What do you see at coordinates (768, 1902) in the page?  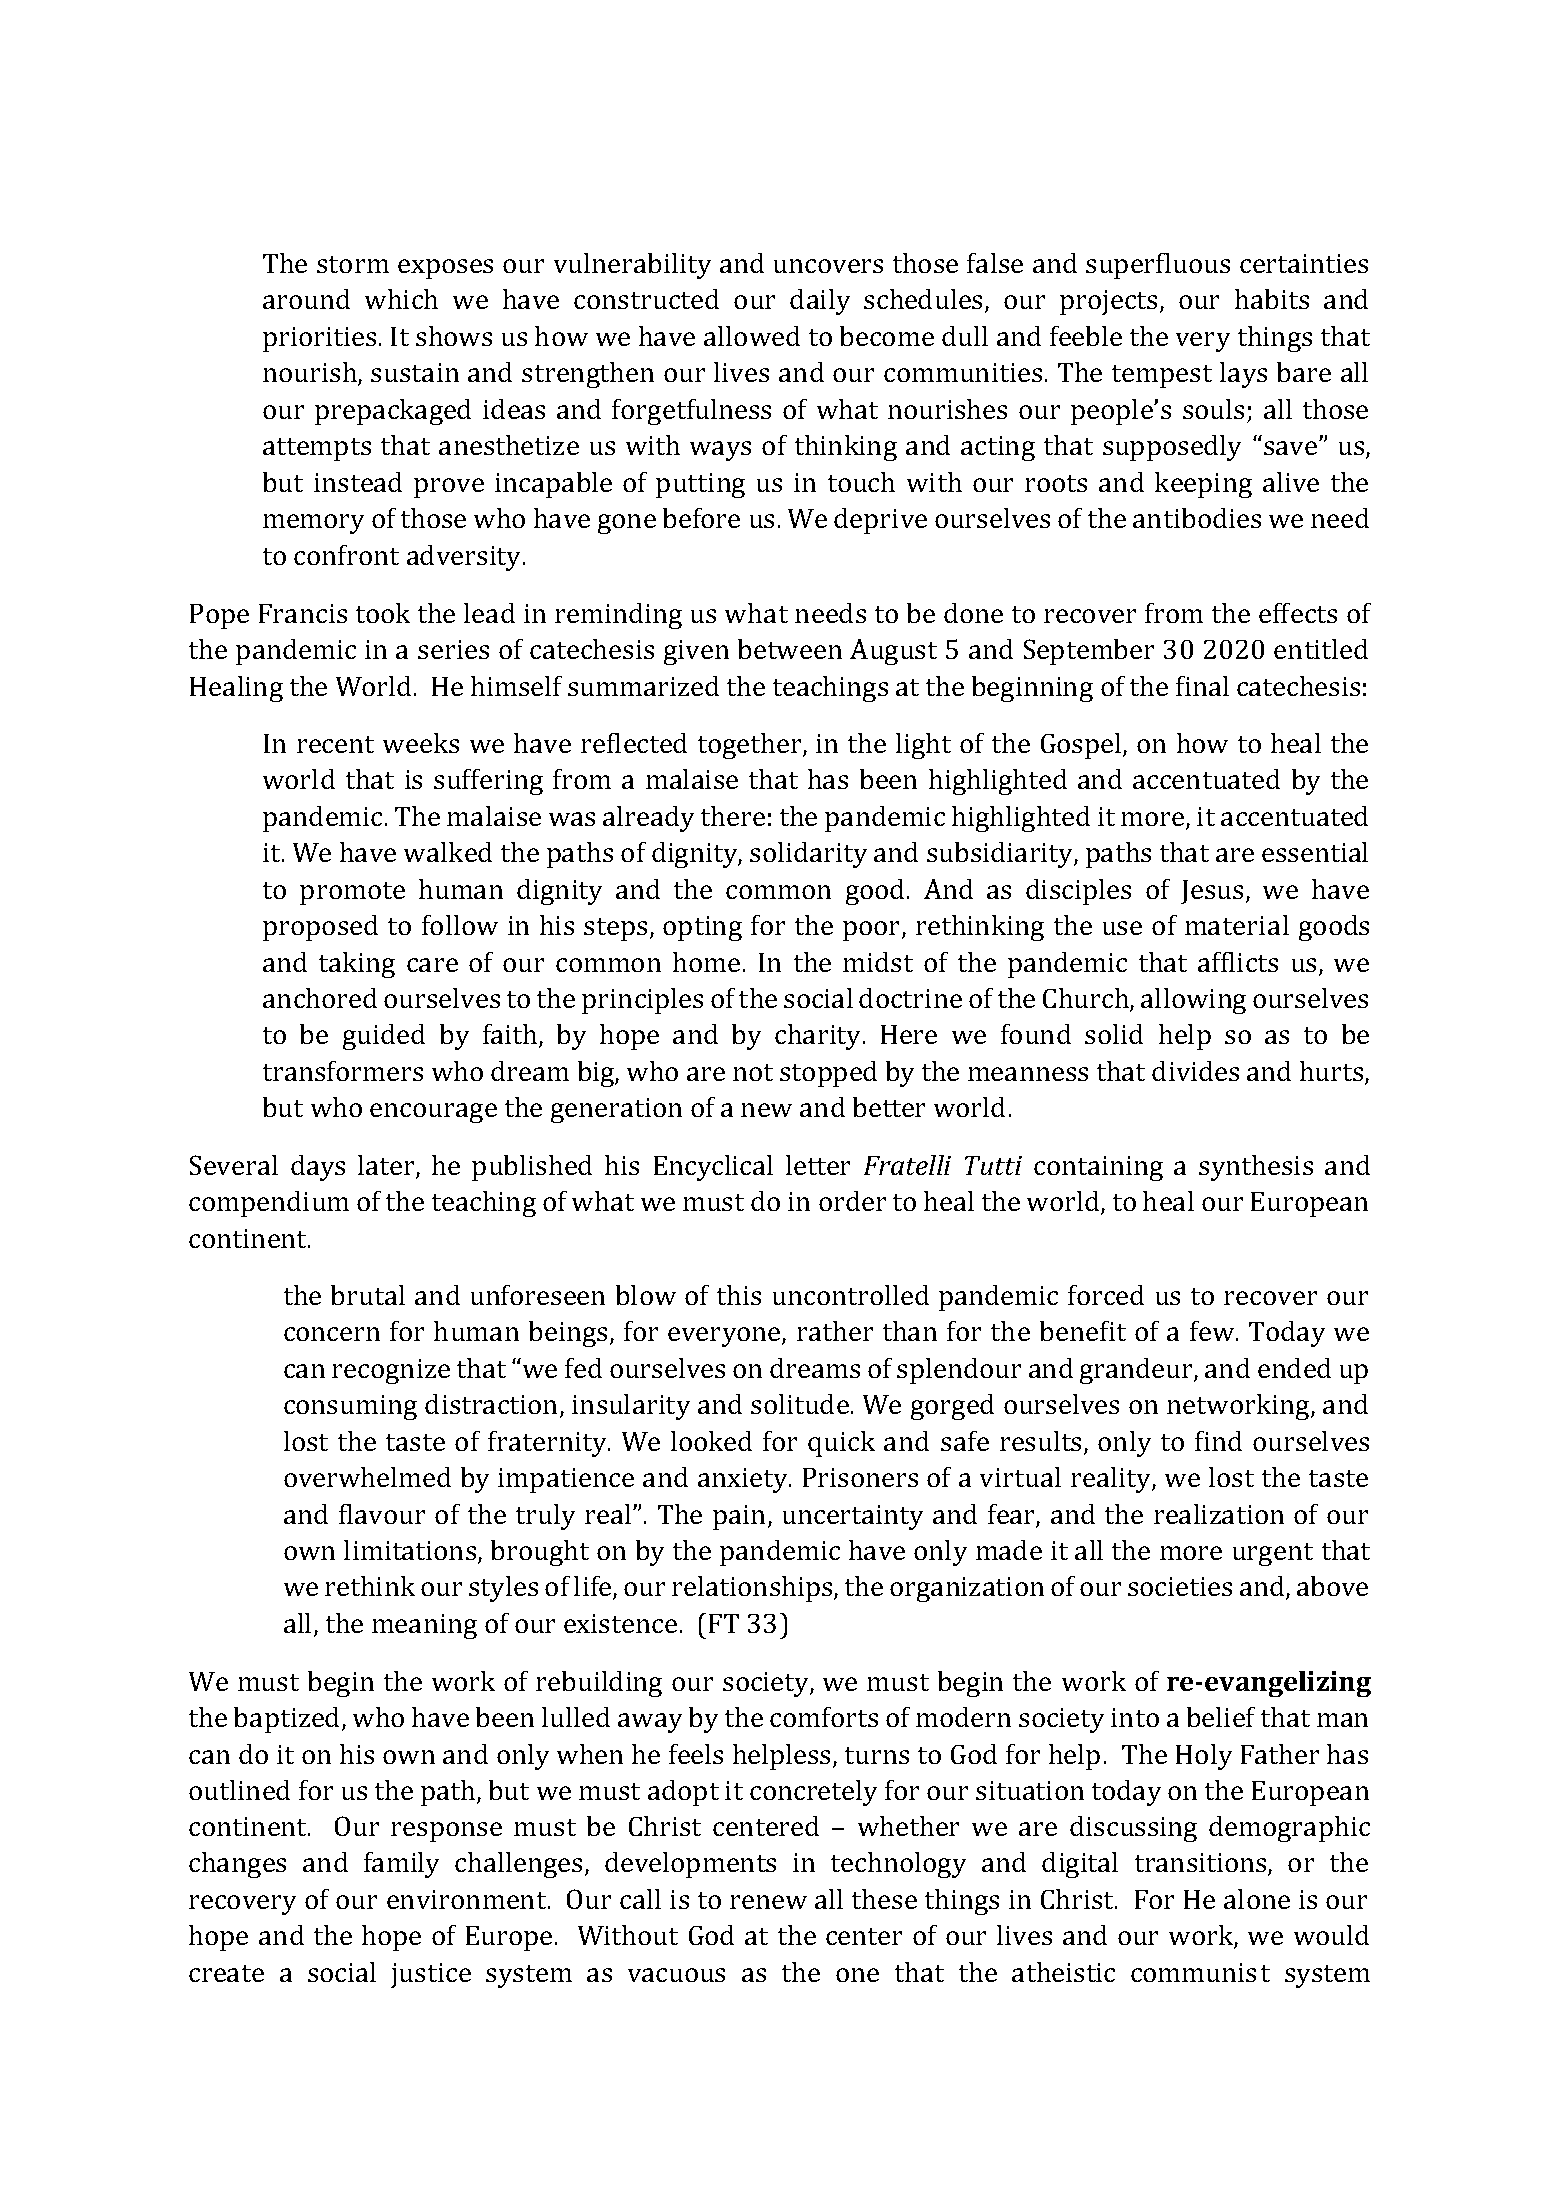 I see `renew` at bounding box center [768, 1902].
